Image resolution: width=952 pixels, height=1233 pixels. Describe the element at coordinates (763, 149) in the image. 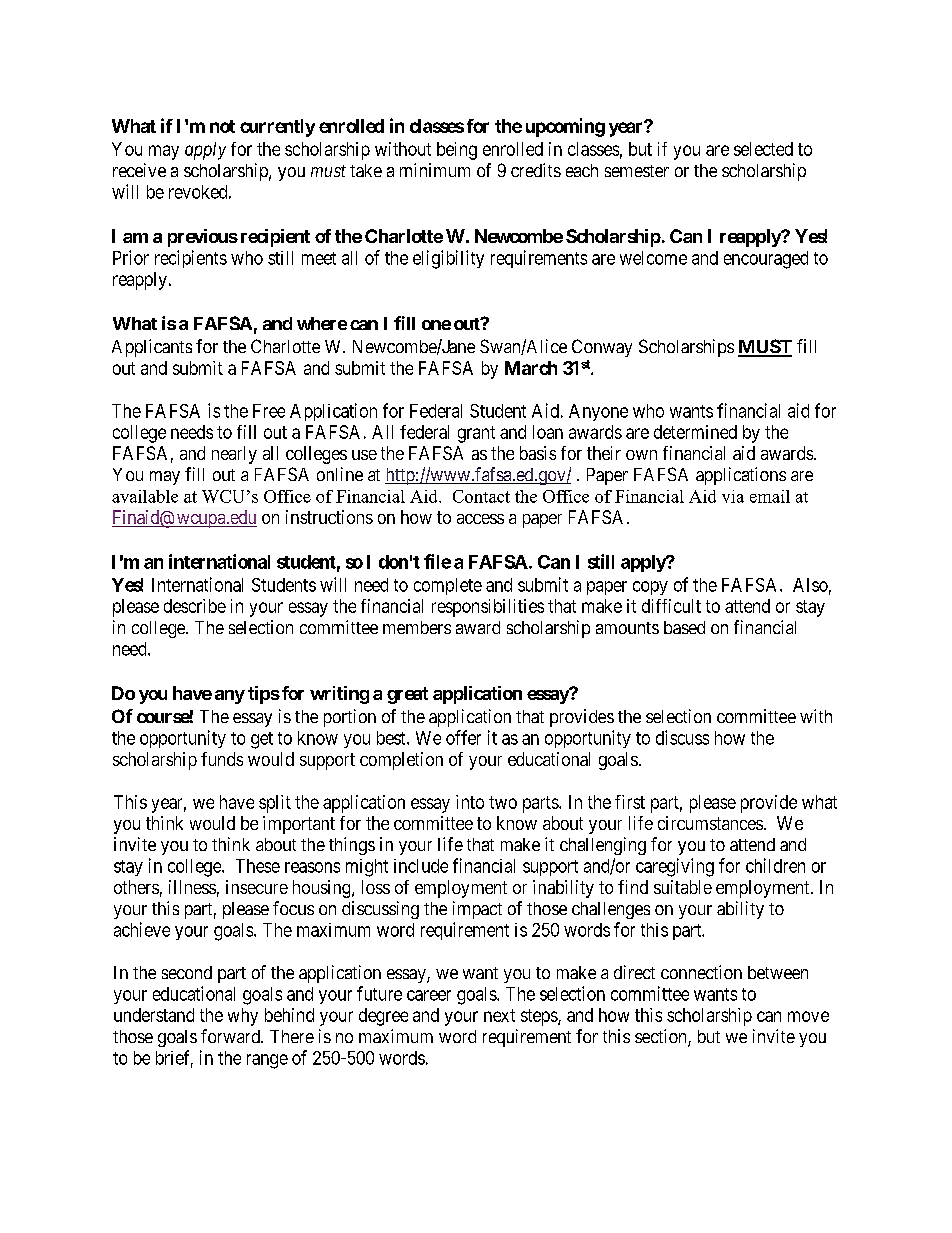

I see `selected` at that location.
